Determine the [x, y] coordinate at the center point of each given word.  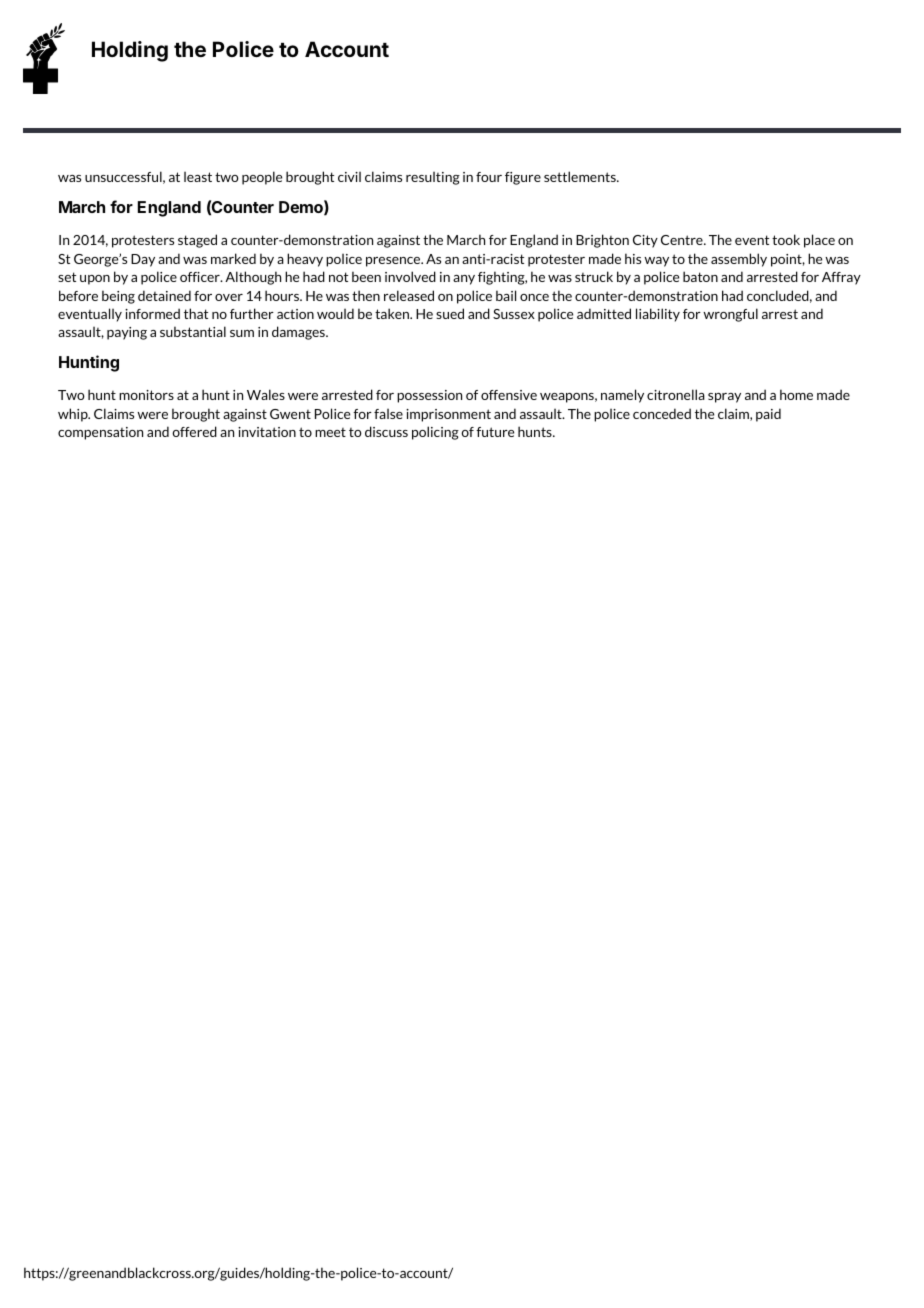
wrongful [730, 315]
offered [194, 431]
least [198, 176]
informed [152, 313]
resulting [433, 178]
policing [435, 433]
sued [450, 313]
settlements [581, 176]
